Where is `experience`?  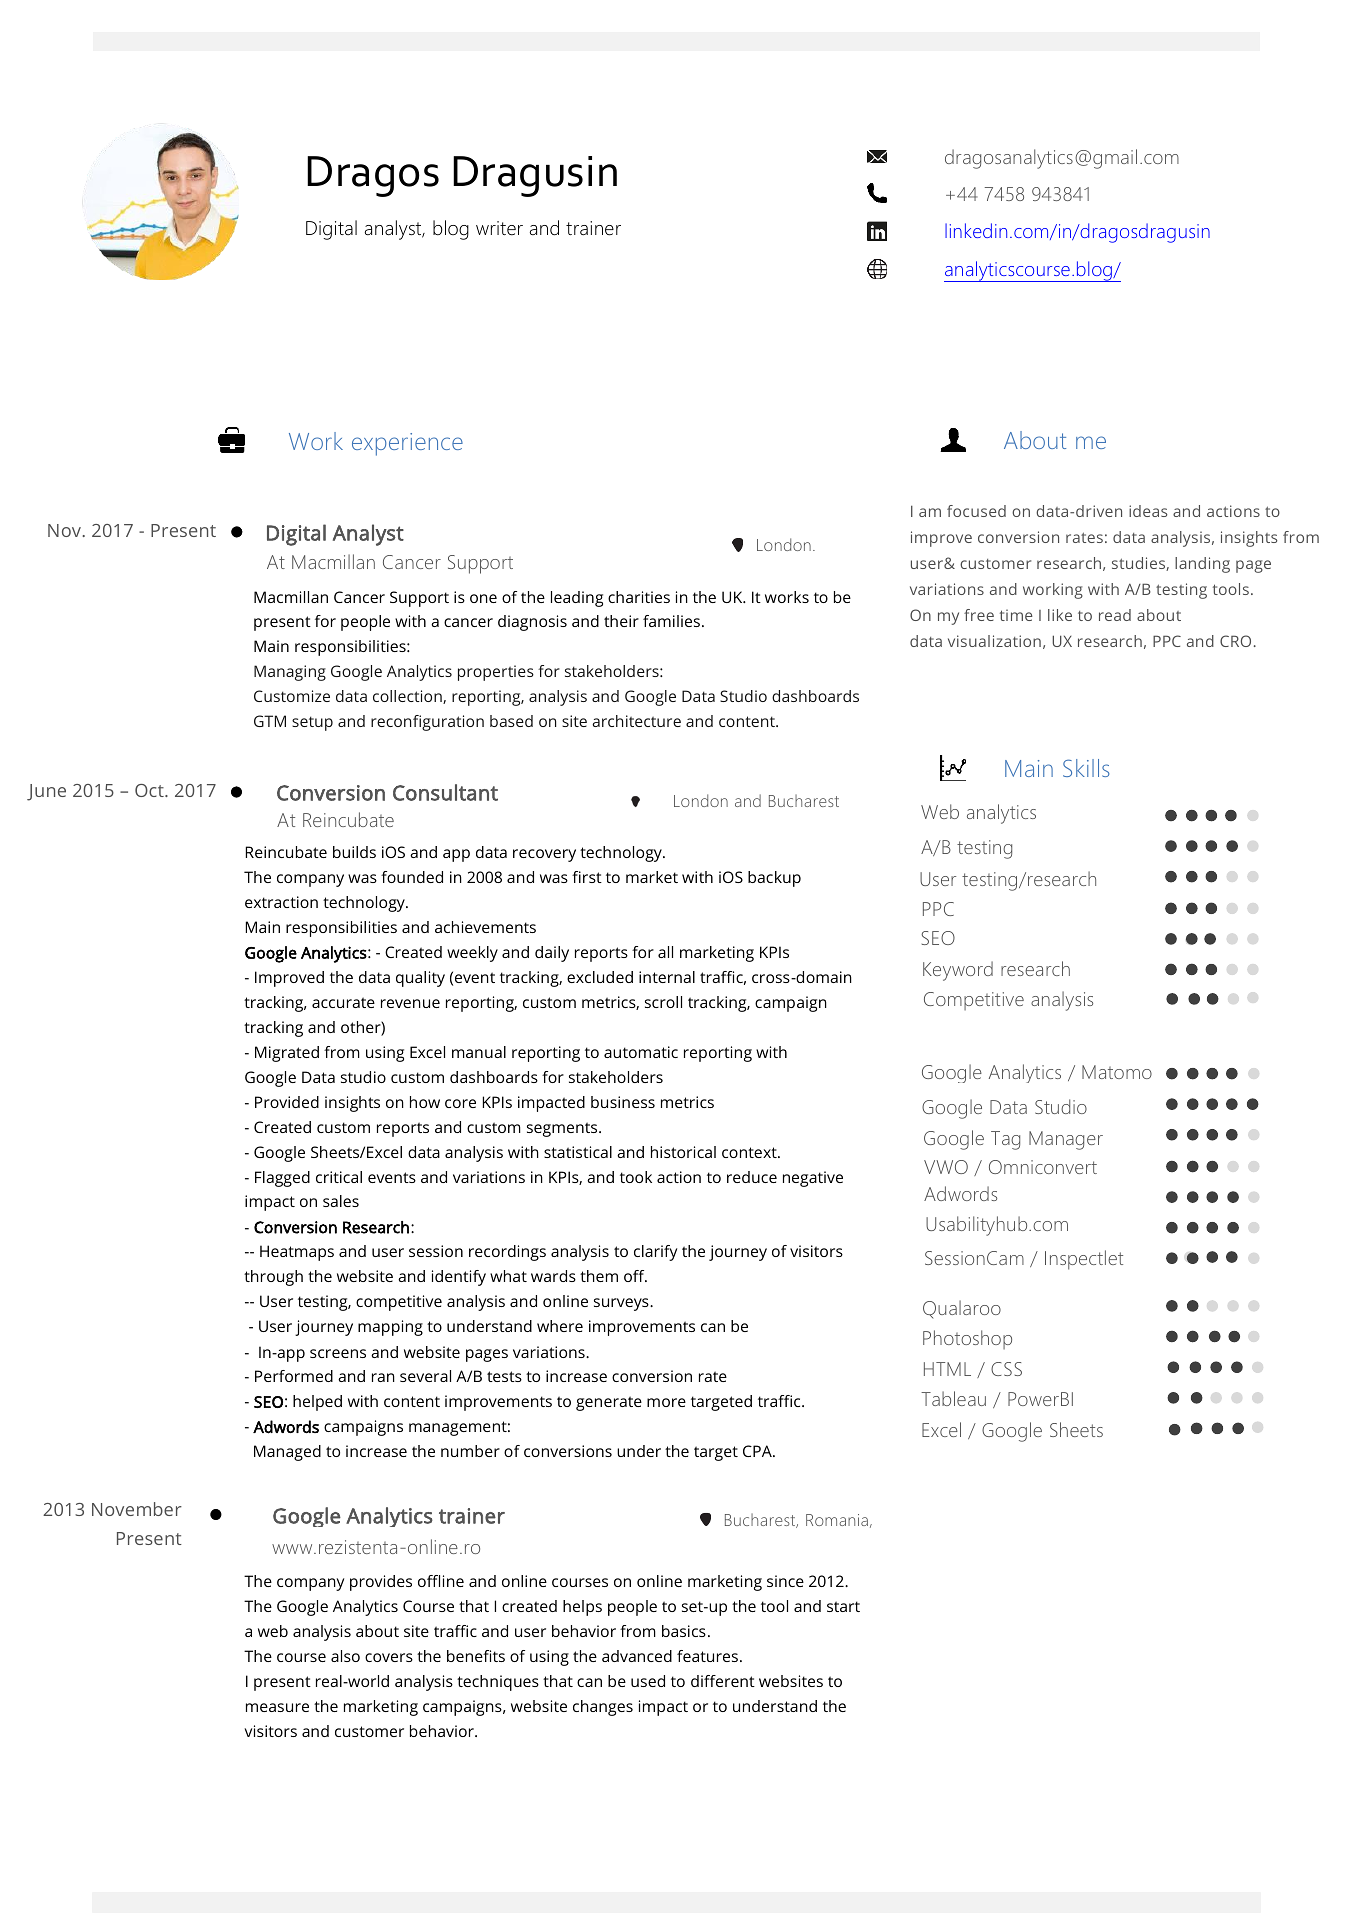
experience is located at coordinates (407, 444).
